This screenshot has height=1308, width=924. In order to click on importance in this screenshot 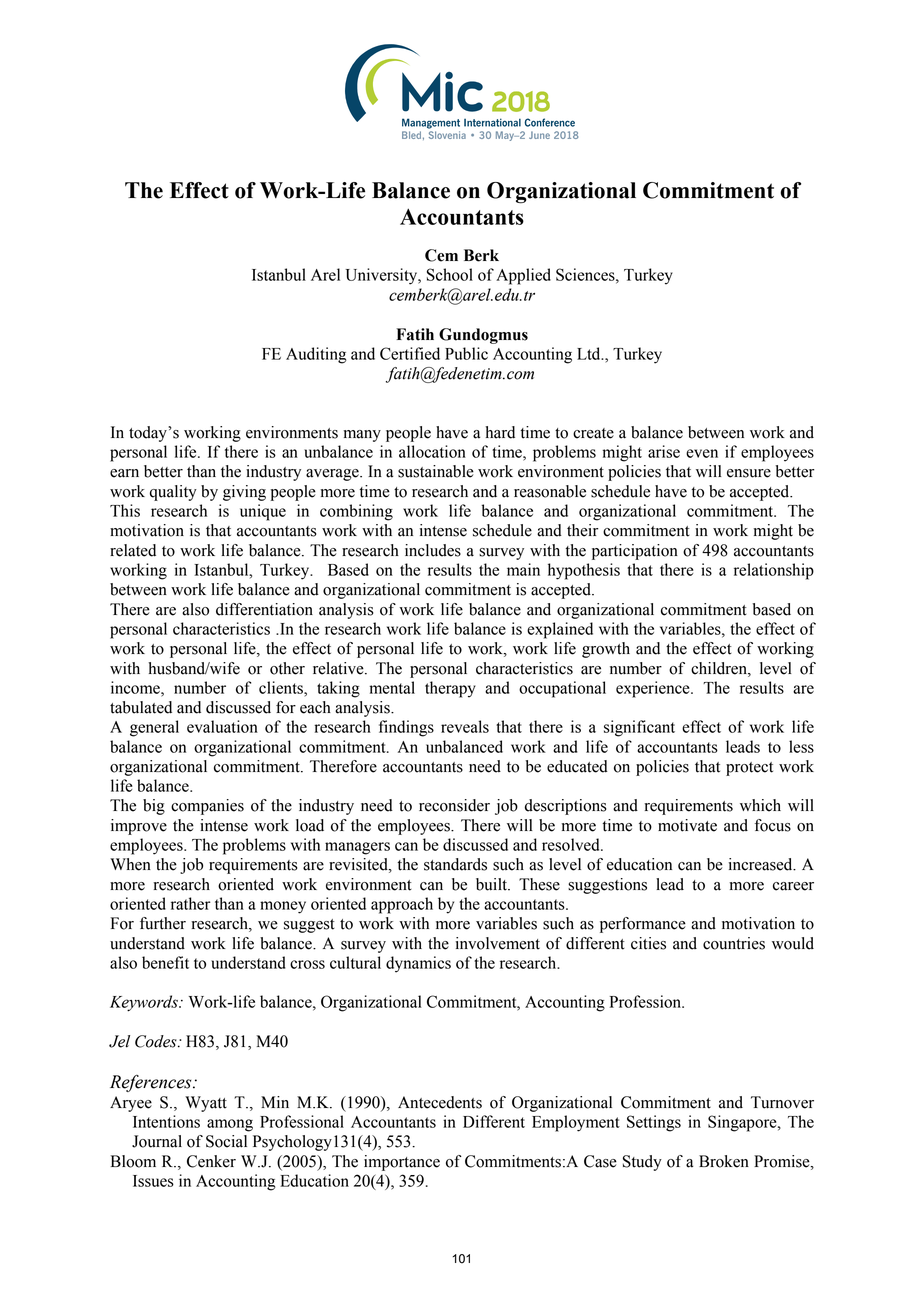, I will do `click(402, 1163)`.
